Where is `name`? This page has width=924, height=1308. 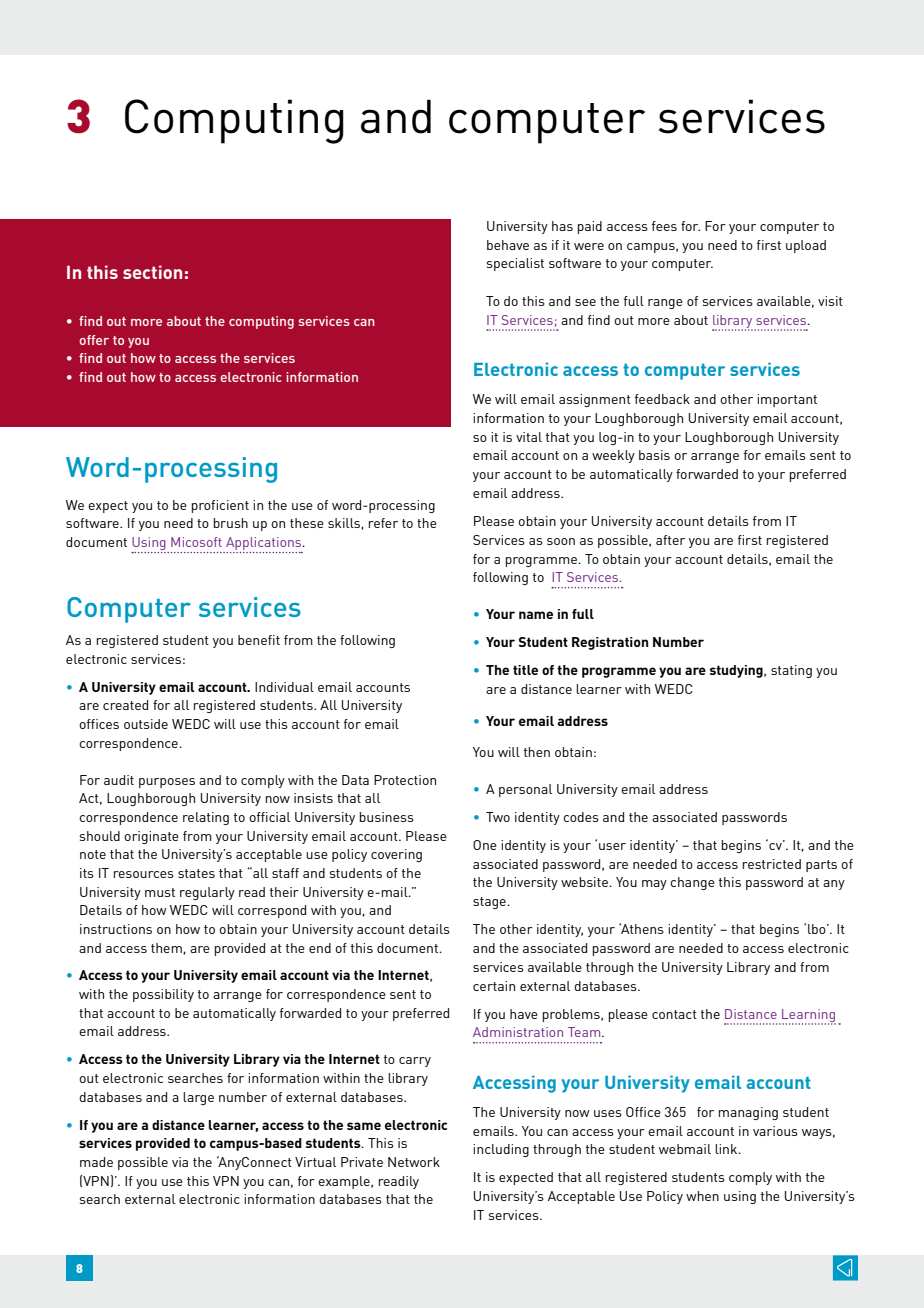 name is located at coordinates (536, 615).
